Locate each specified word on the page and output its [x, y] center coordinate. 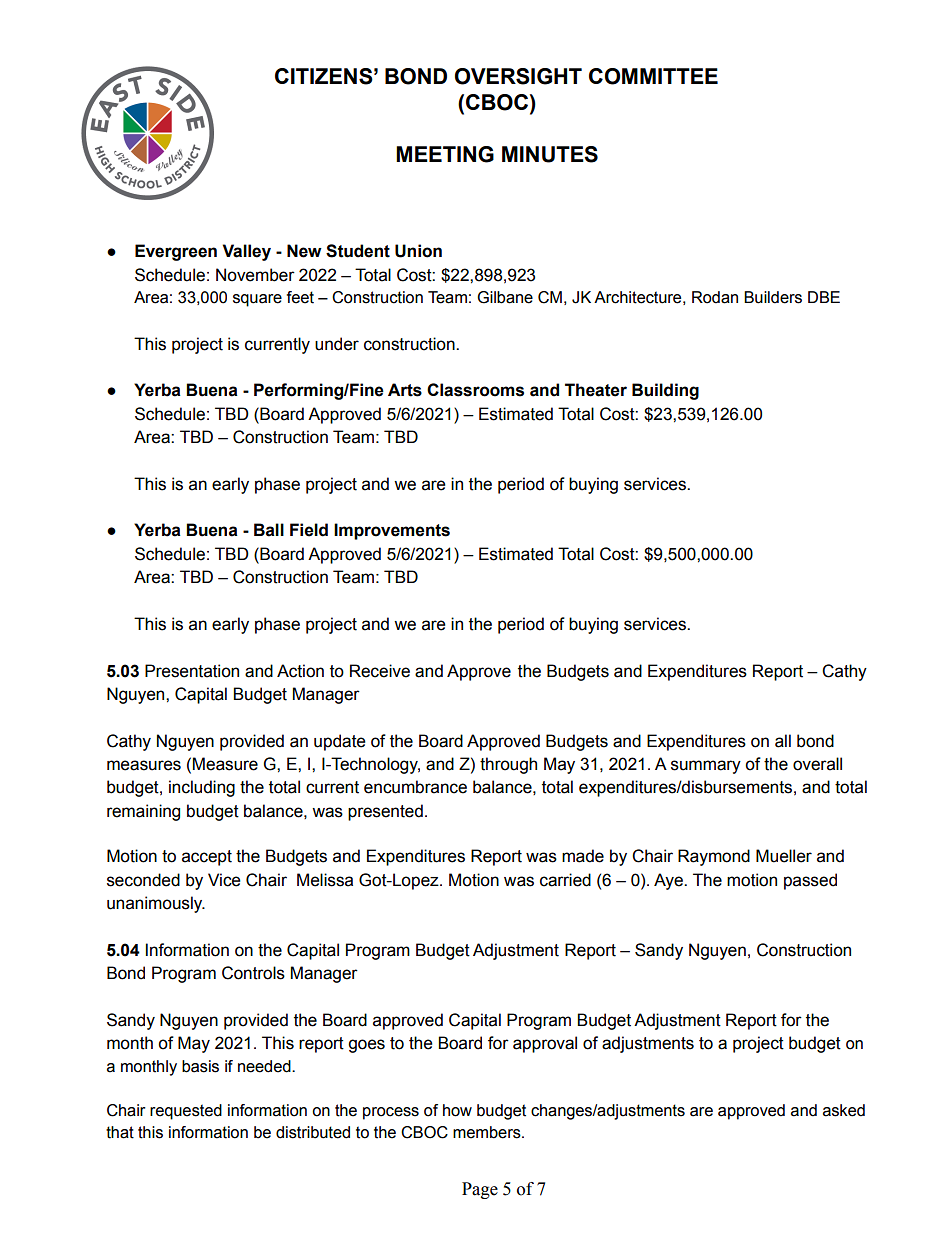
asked [844, 1110]
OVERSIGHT [518, 76]
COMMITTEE [653, 76]
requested [186, 1112]
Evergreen [176, 252]
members [488, 1132]
